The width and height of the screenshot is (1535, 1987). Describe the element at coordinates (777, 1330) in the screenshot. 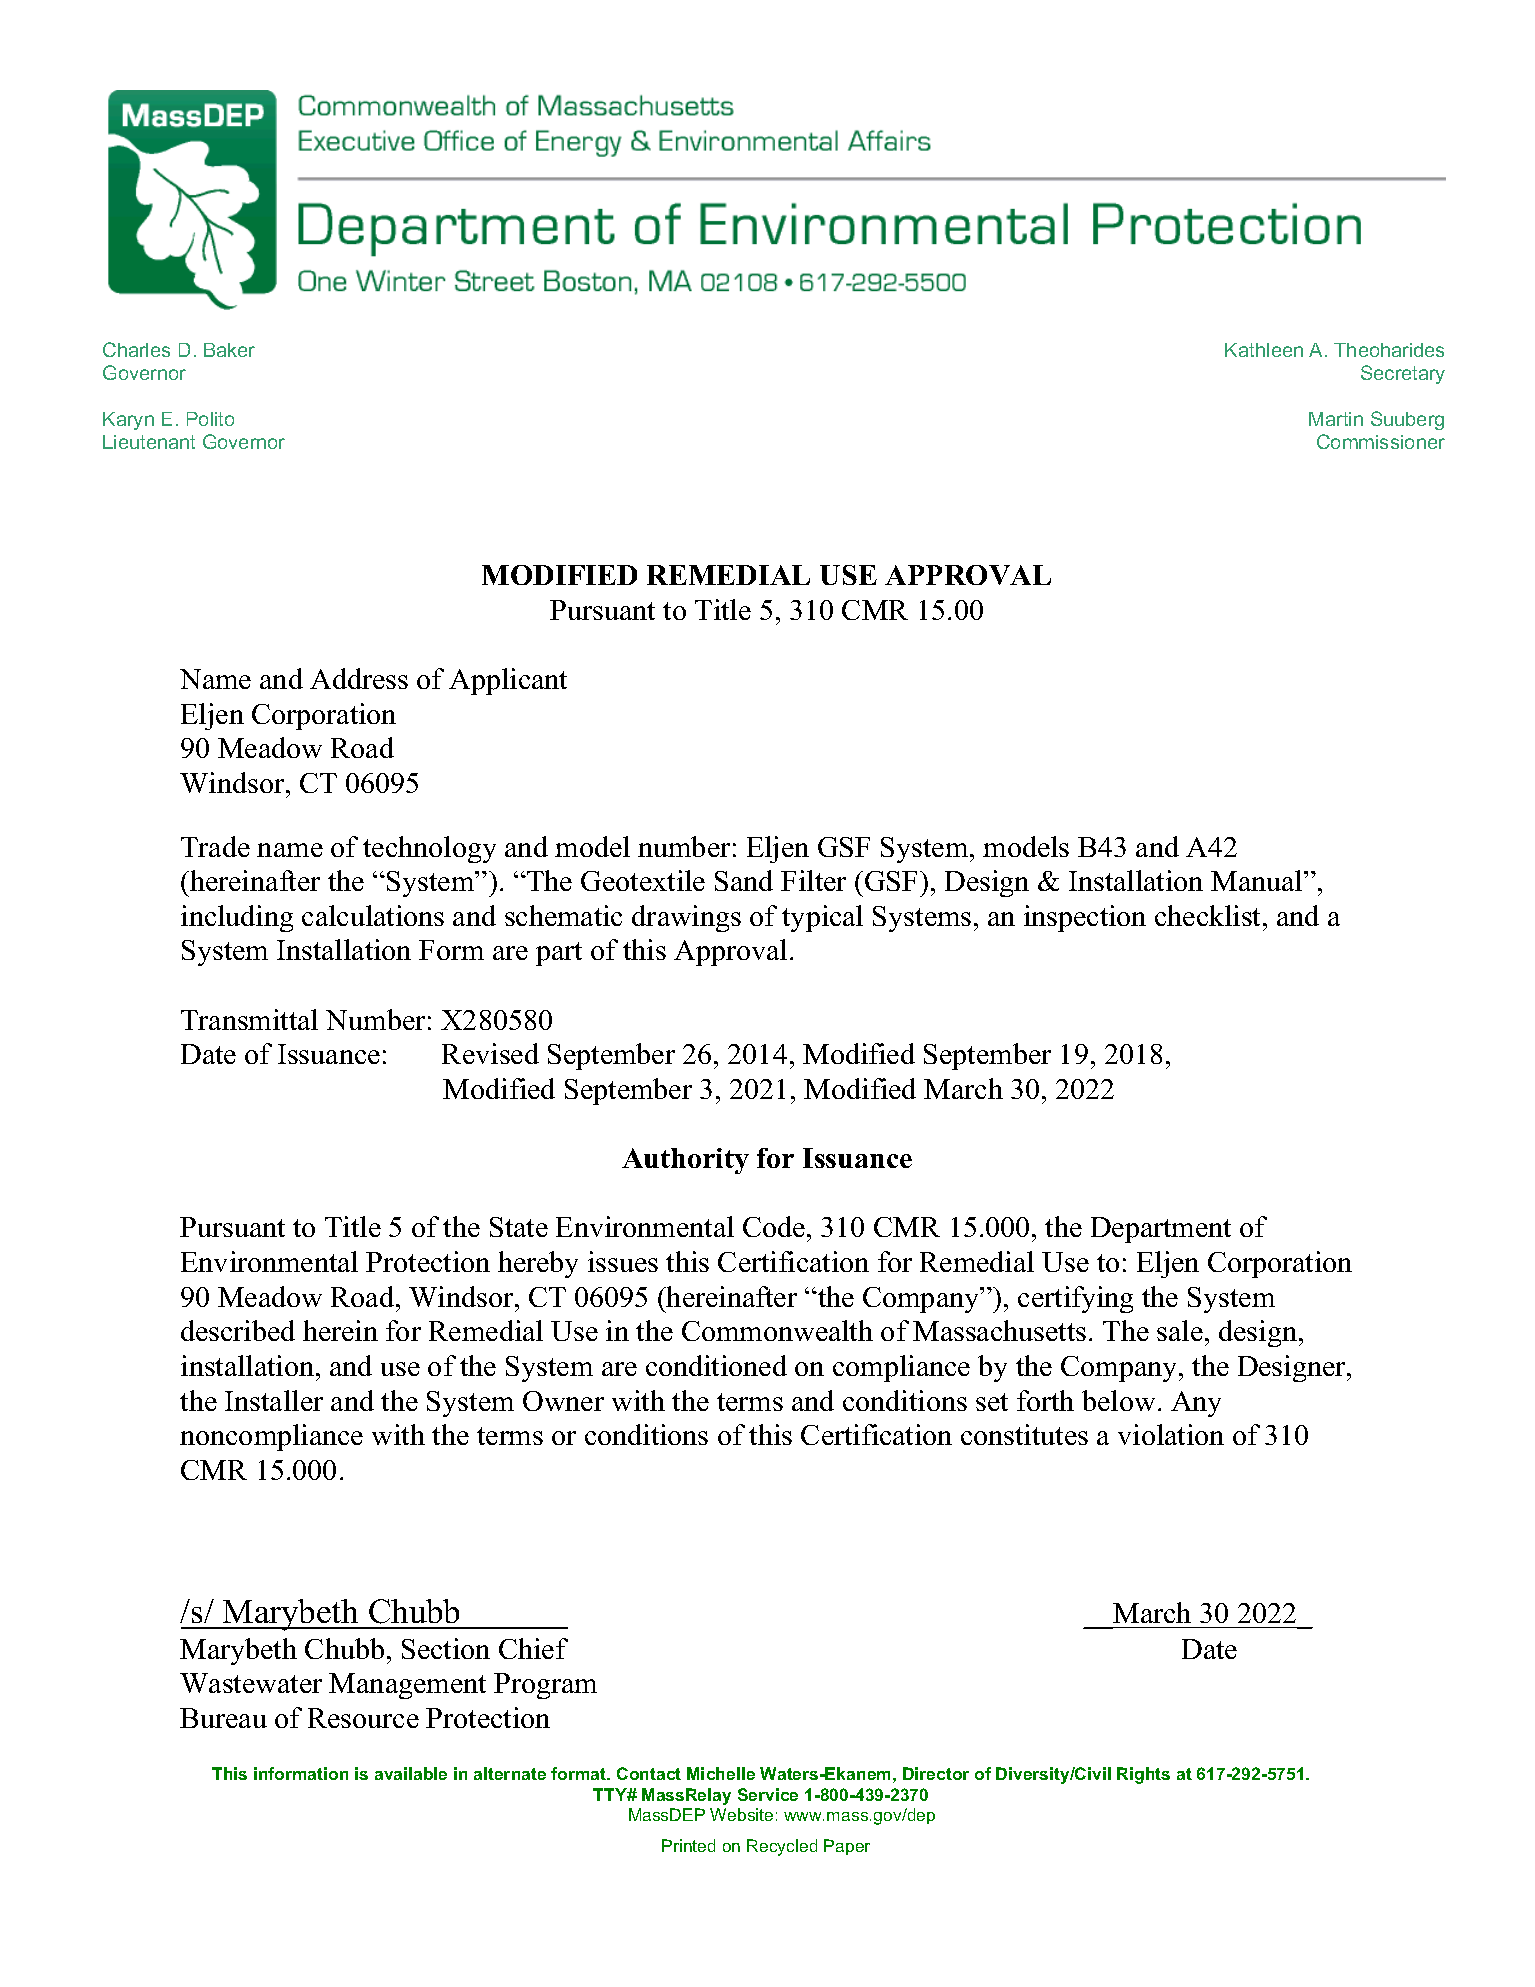

I see `Commonwealth` at that location.
